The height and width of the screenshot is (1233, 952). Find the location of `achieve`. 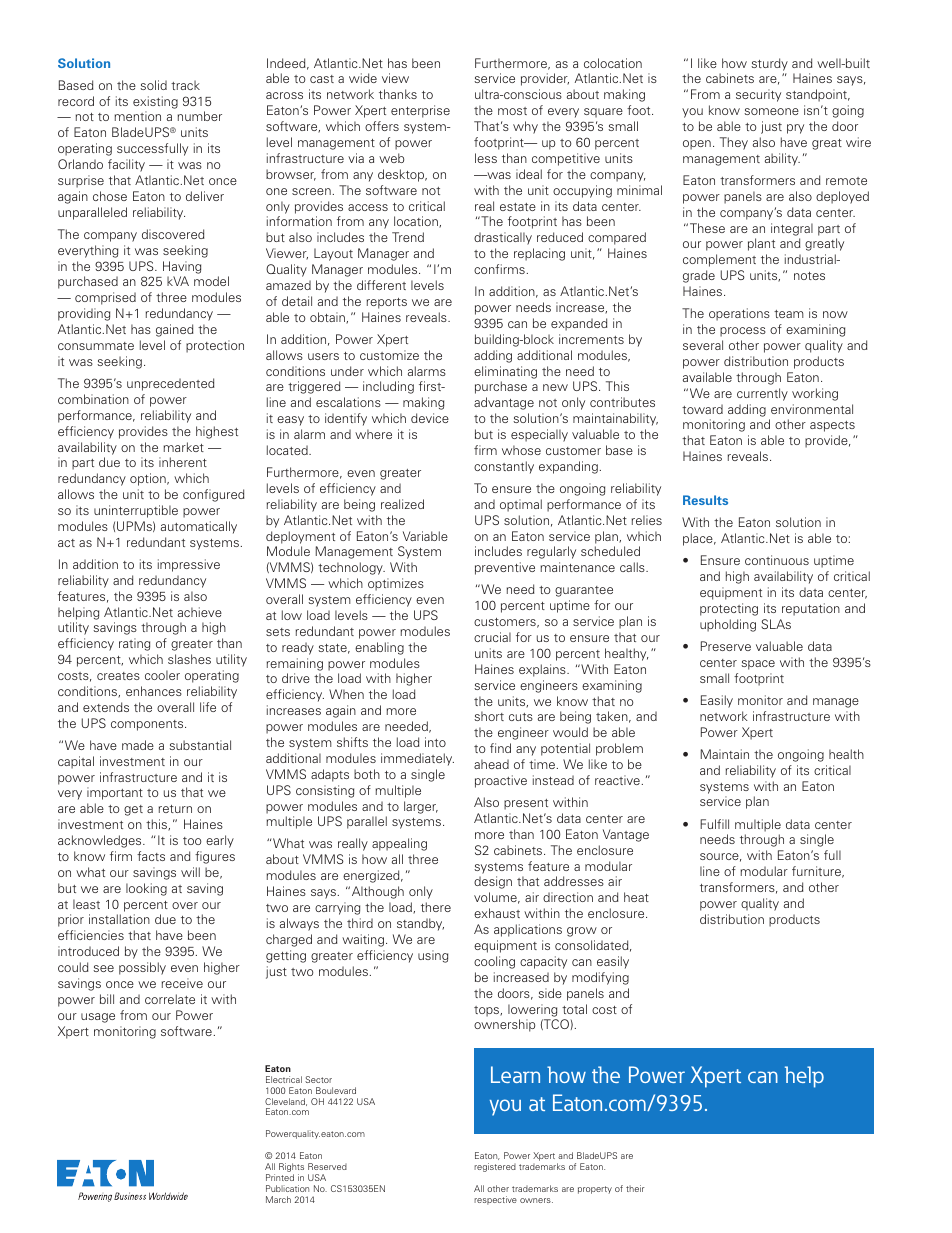

achieve is located at coordinates (200, 612).
